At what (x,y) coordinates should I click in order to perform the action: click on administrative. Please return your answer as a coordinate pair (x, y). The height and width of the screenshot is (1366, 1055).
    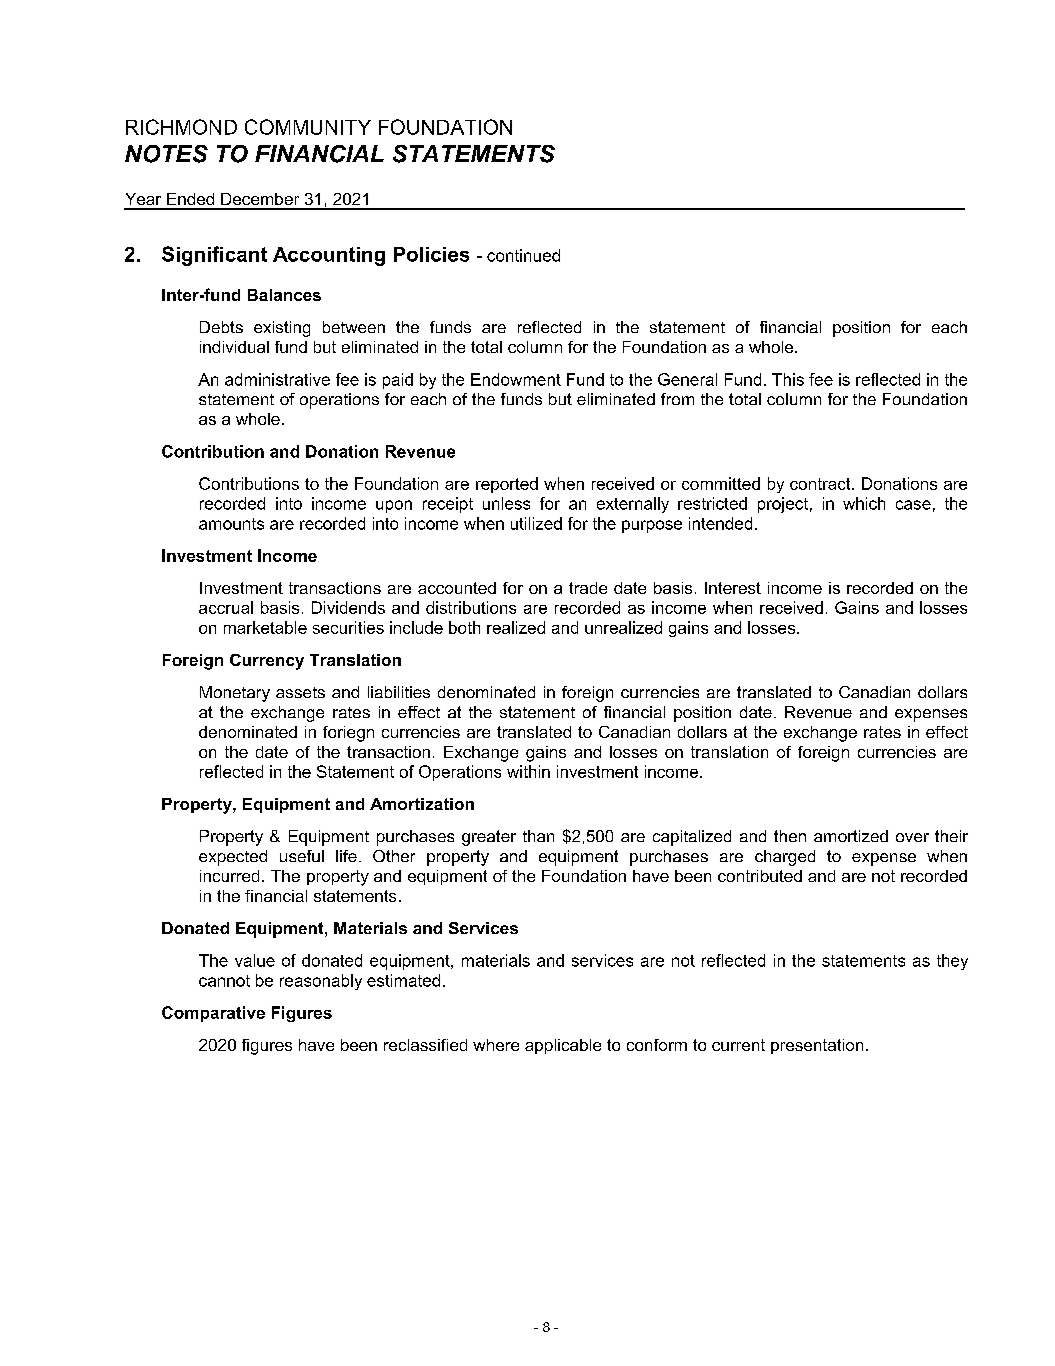
    Looking at the image, I should click on (277, 379).
